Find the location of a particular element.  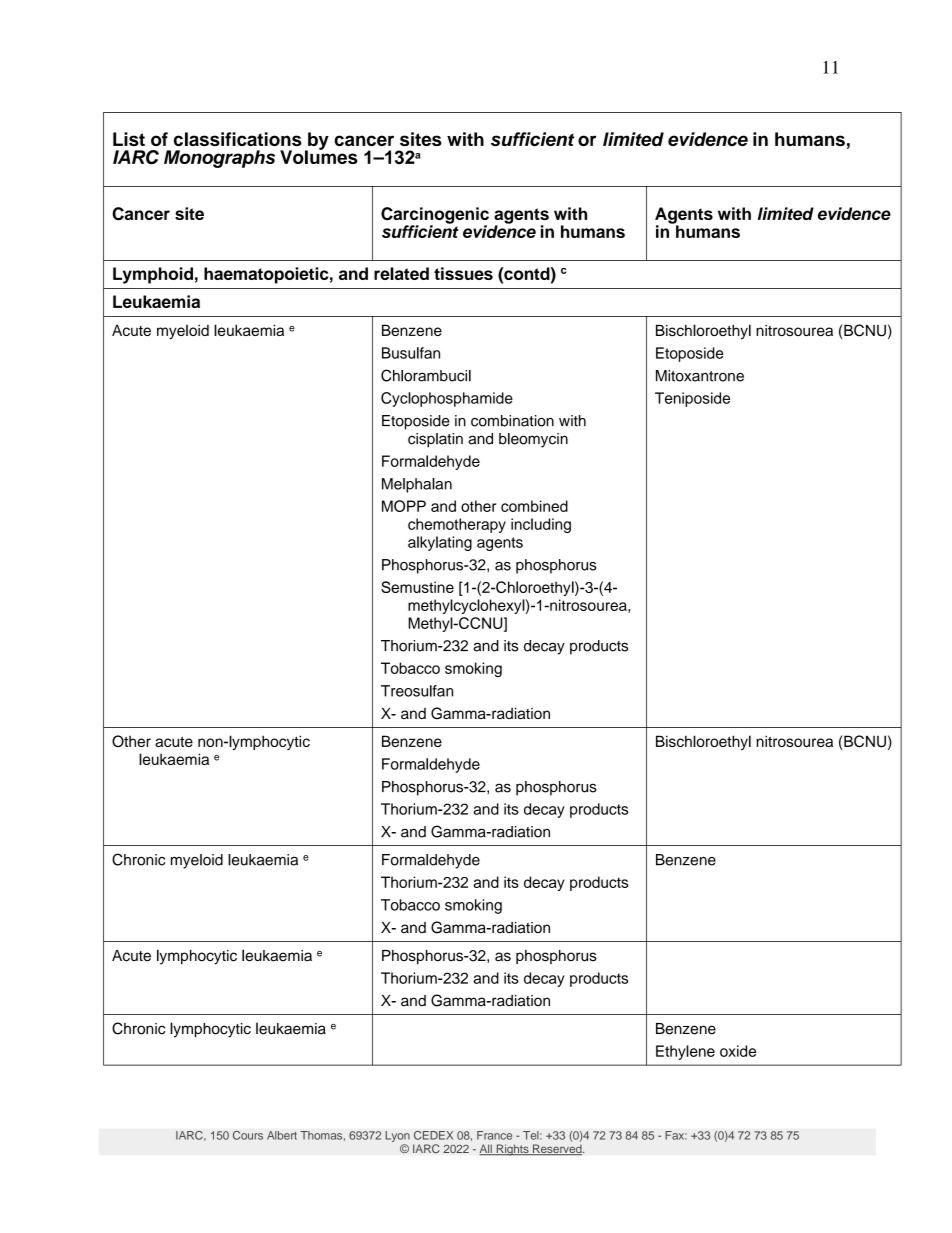

tissues is located at coordinates (463, 273).
